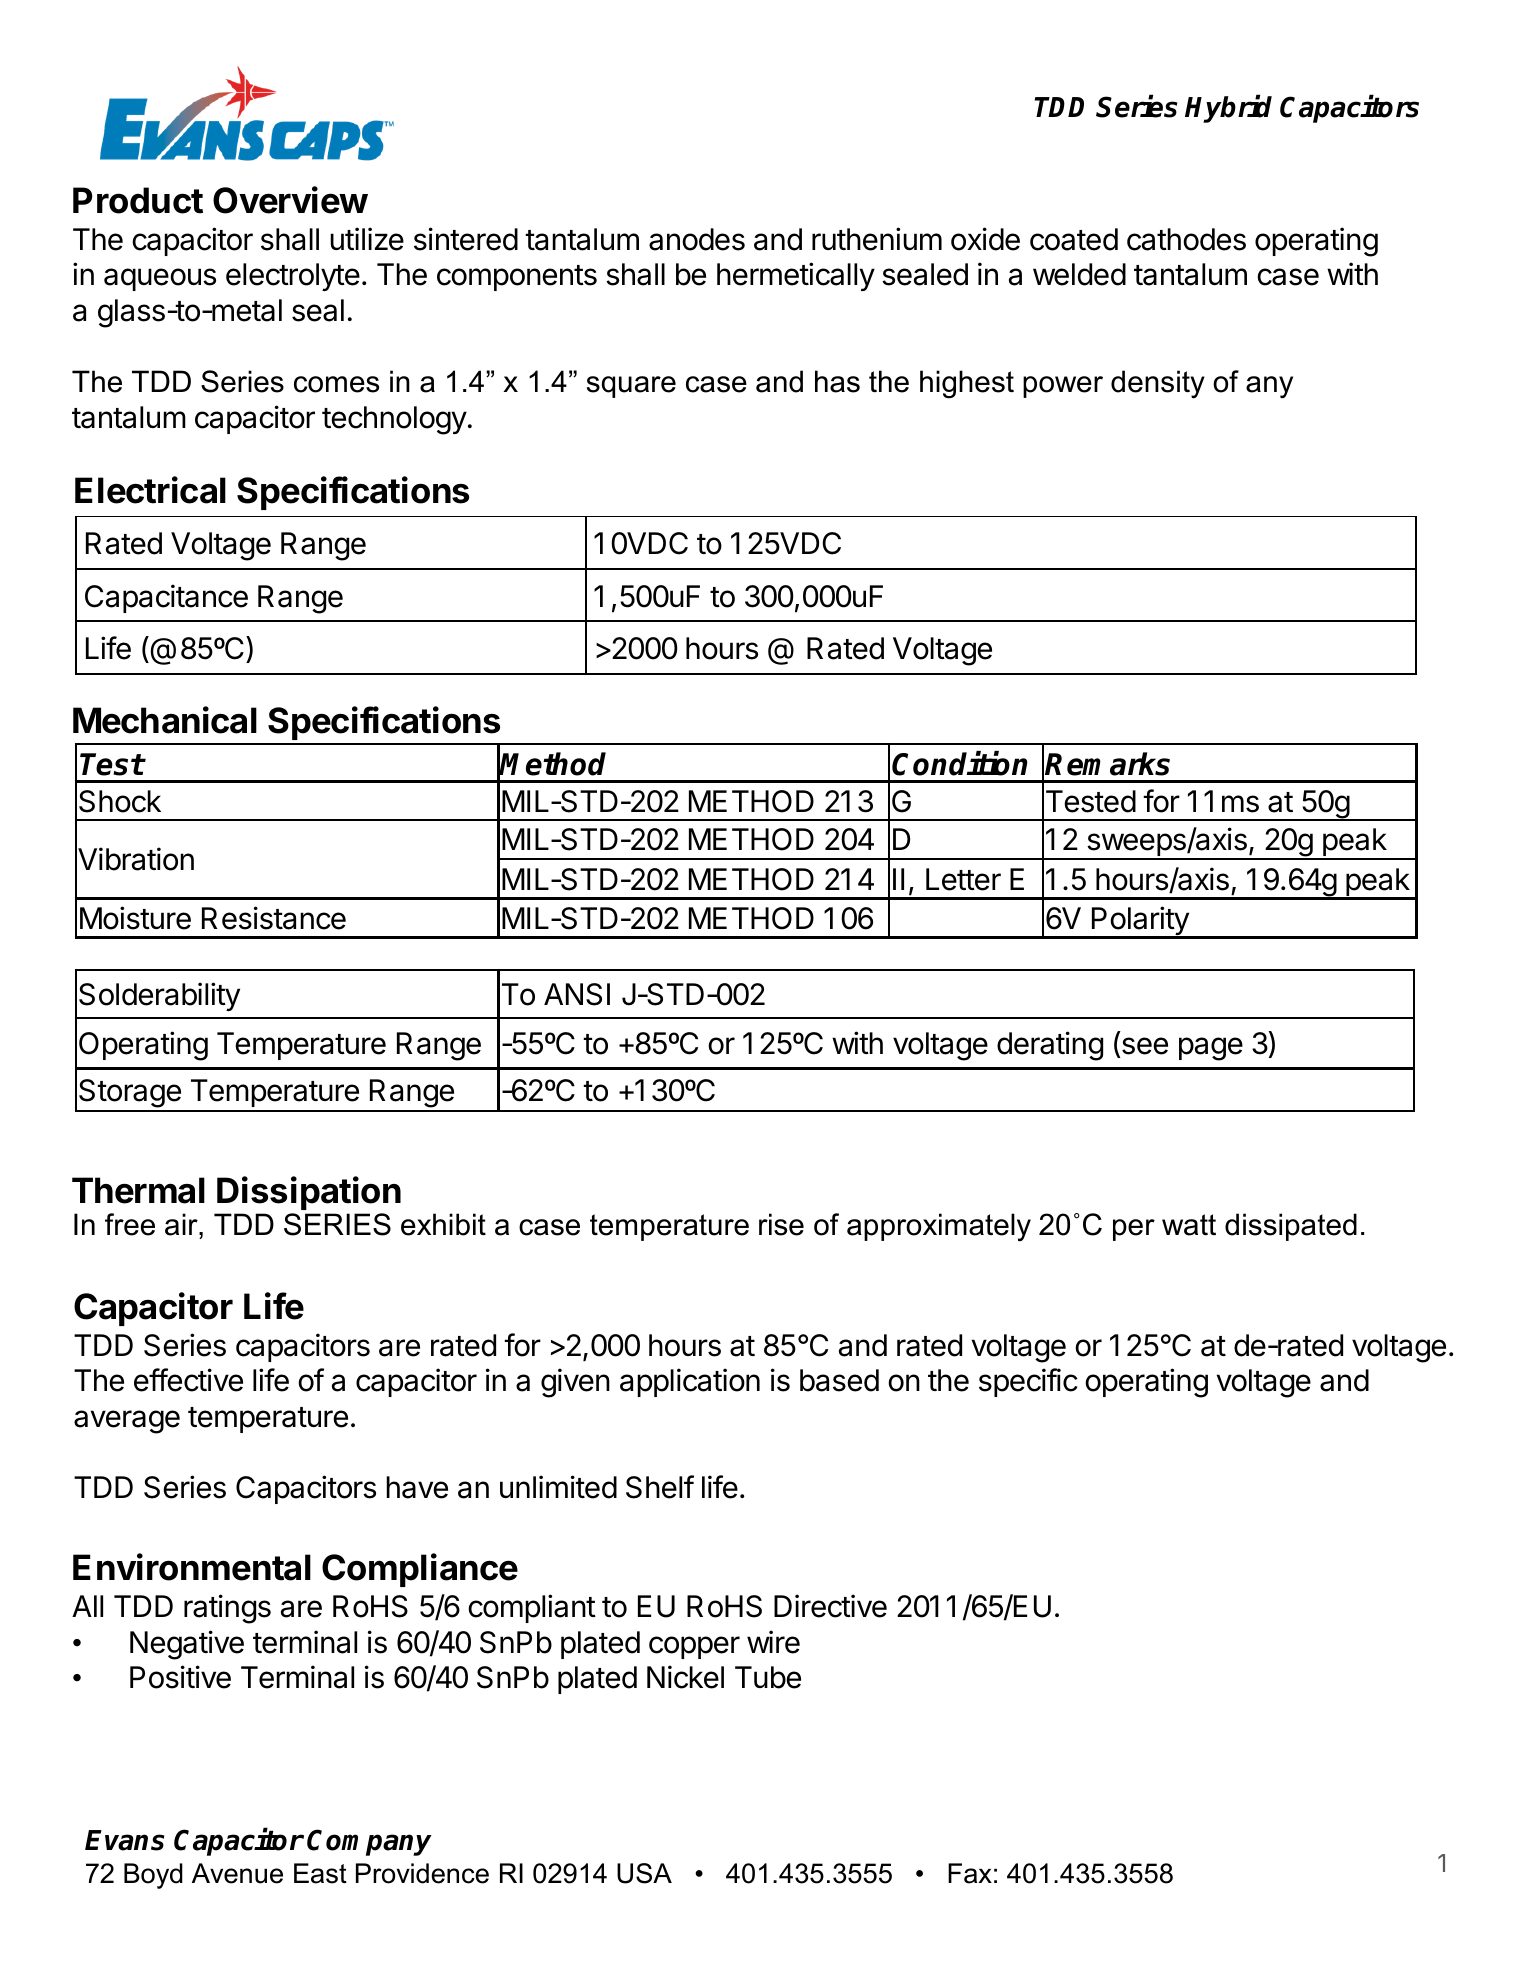  I want to click on cathodes, so click(1186, 239).
